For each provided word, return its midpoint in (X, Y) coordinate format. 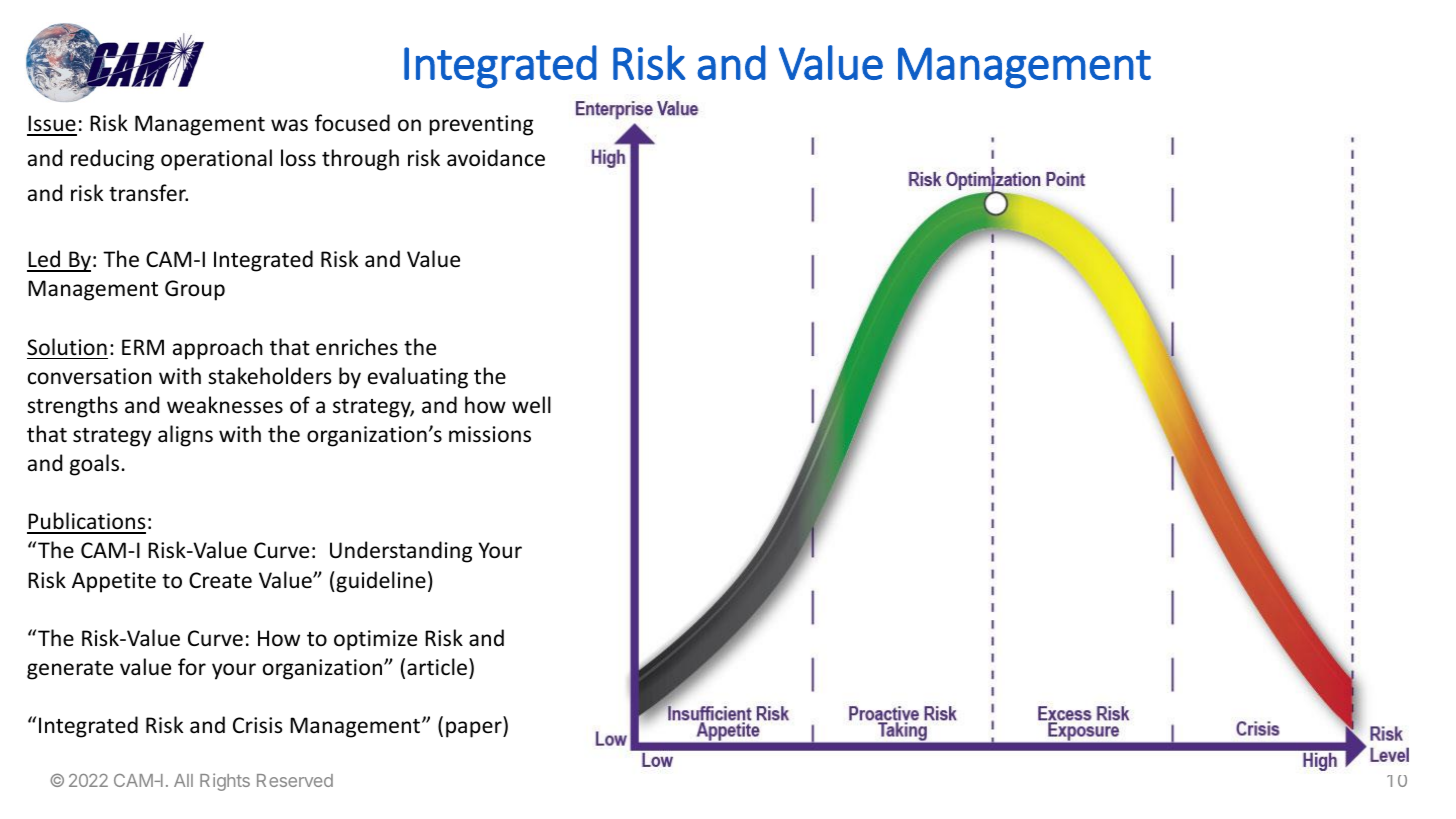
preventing (481, 125)
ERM (143, 347)
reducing (112, 160)
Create (220, 580)
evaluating (418, 378)
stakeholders (269, 376)
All (183, 780)
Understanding (401, 552)
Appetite (114, 582)
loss (298, 158)
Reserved (295, 780)
